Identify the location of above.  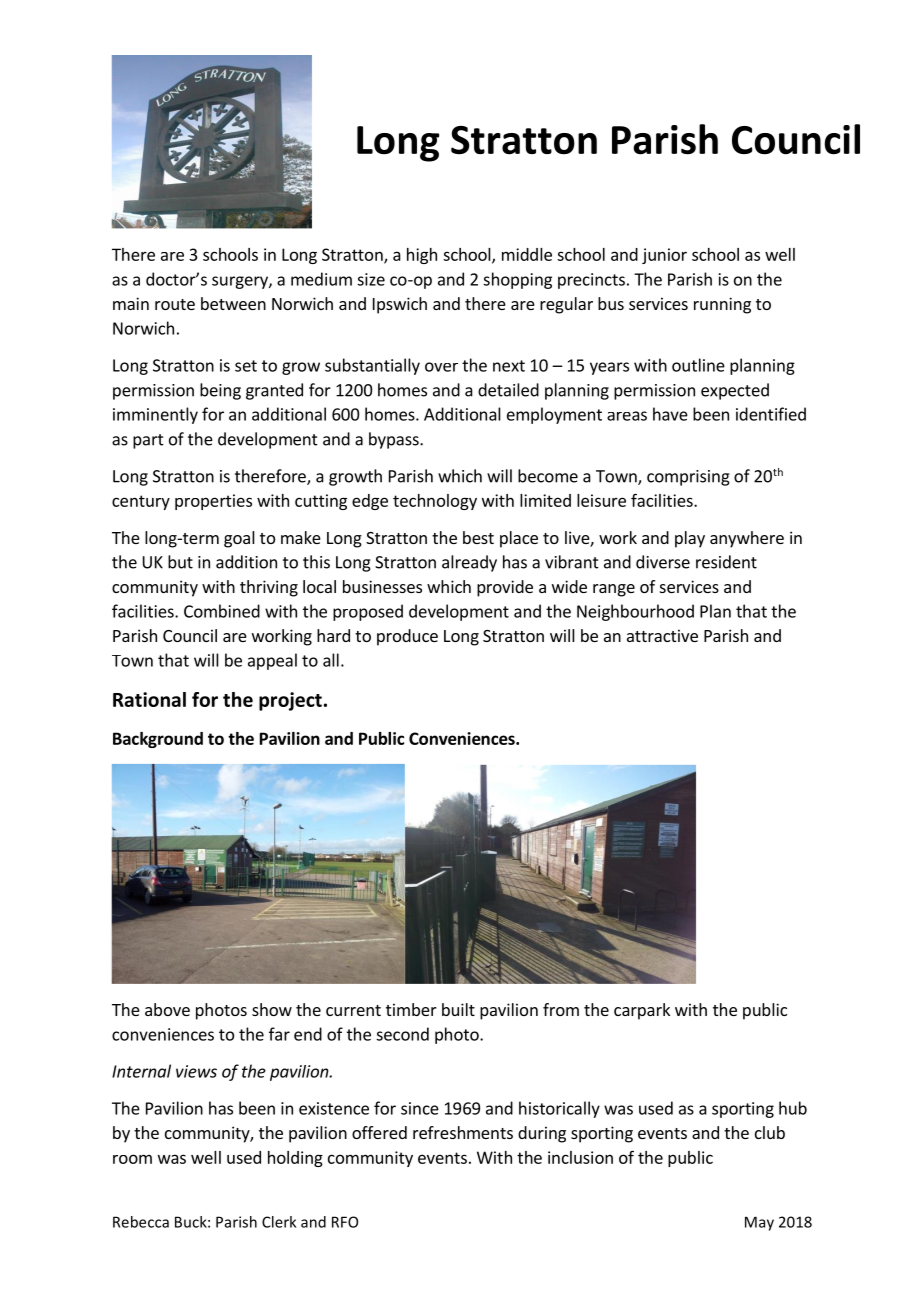
(167, 1009).
